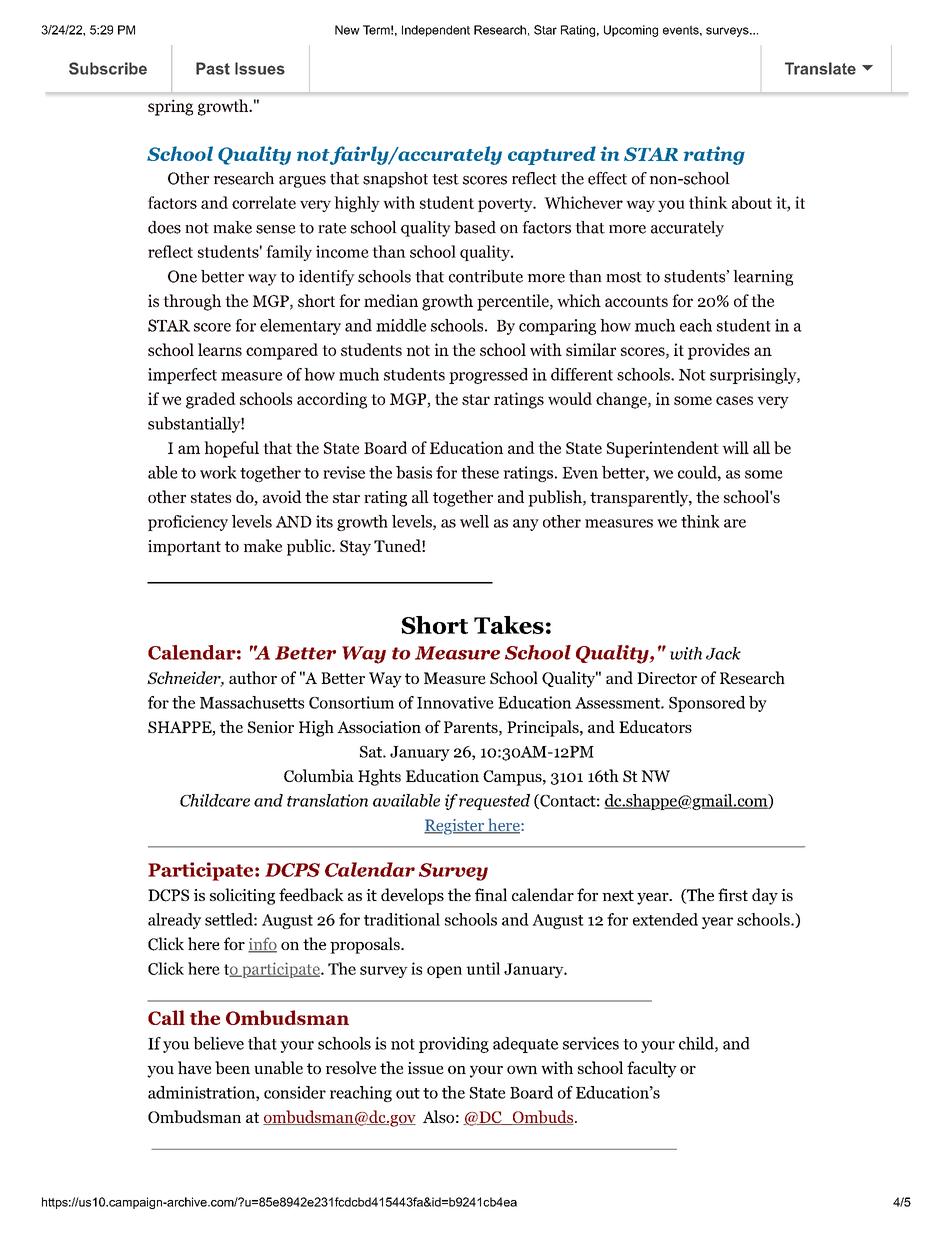 The width and height of the screenshot is (952, 1233). Describe the element at coordinates (436, 31) in the screenshot. I see `Independent` at that location.
